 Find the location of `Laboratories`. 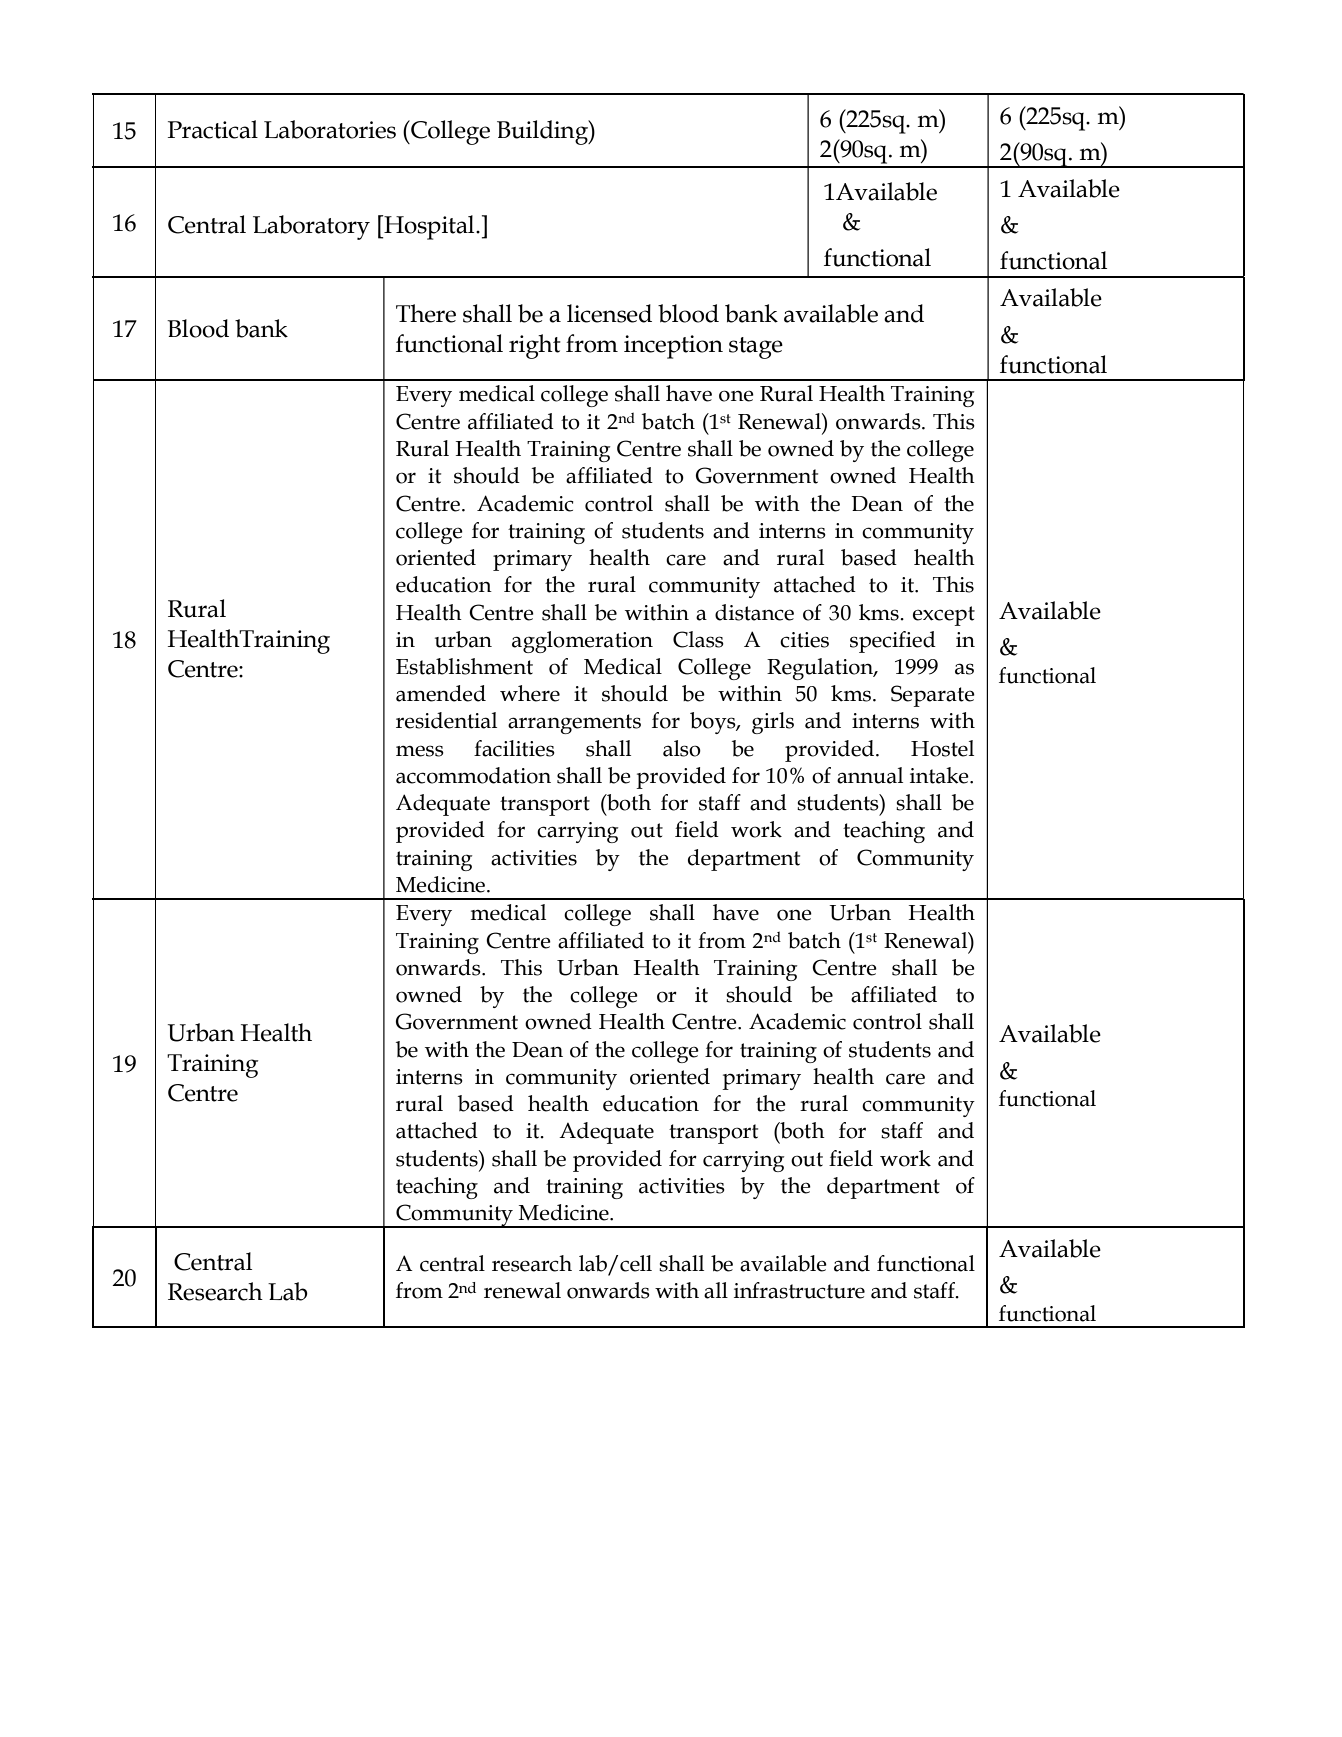

Laboratories is located at coordinates (330, 129).
